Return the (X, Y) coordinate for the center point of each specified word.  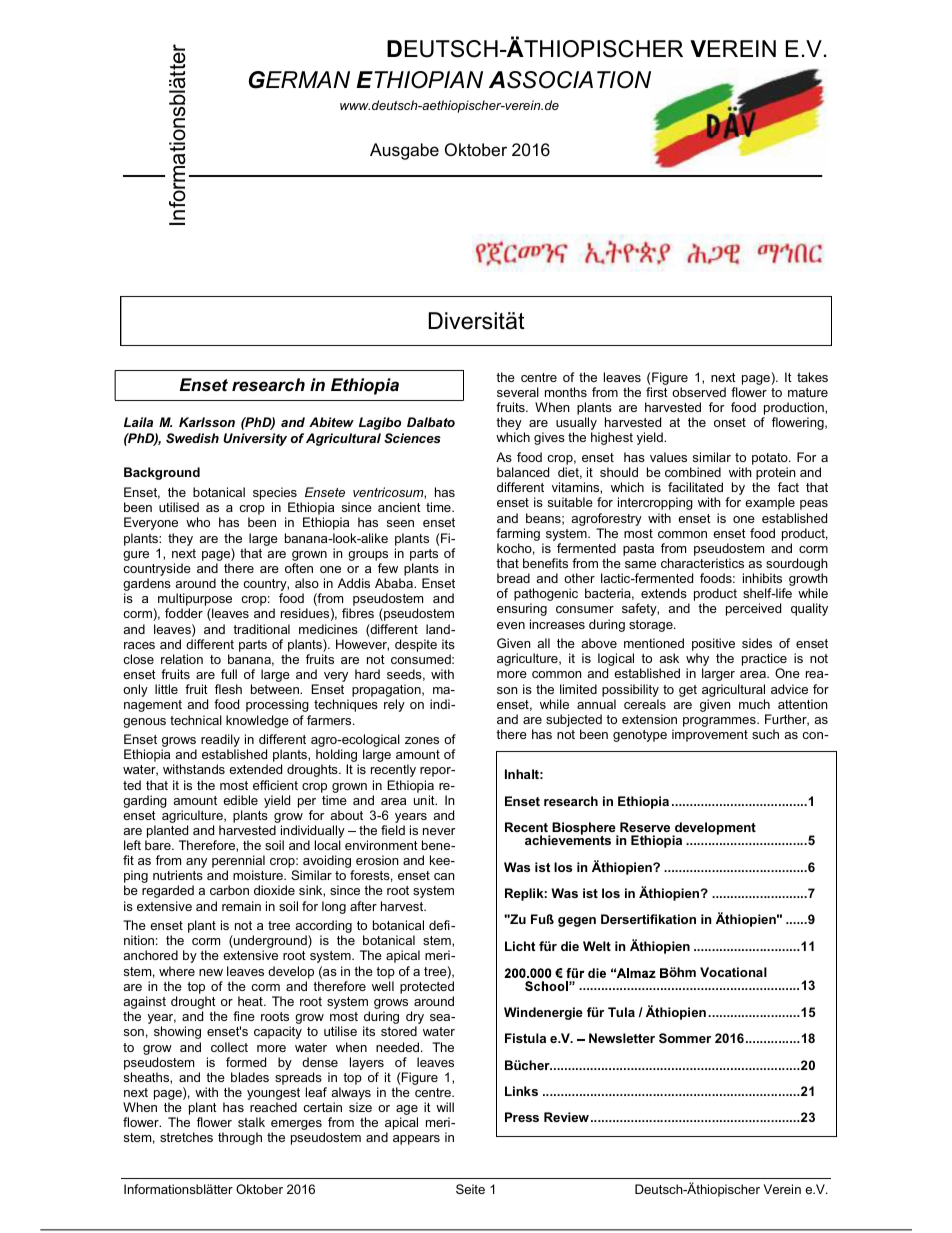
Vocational (733, 972)
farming (518, 534)
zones (422, 740)
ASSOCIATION (570, 80)
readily (220, 742)
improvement (710, 735)
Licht (520, 946)
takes (812, 377)
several (518, 392)
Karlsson (207, 422)
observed (699, 392)
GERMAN (299, 80)
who (198, 522)
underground (270, 943)
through (240, 1138)
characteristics (702, 563)
